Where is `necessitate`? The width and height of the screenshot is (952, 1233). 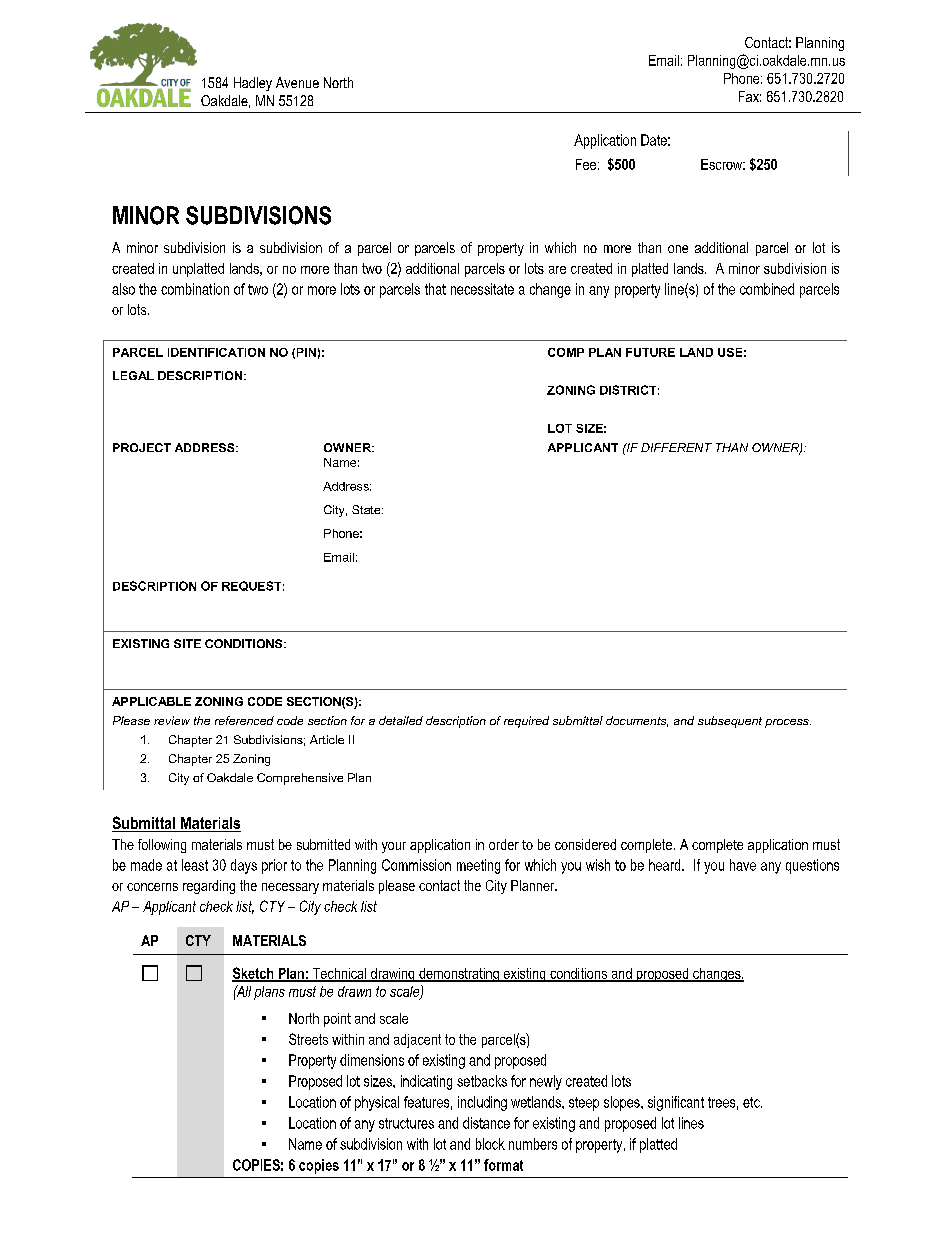
necessitate is located at coordinates (482, 289).
